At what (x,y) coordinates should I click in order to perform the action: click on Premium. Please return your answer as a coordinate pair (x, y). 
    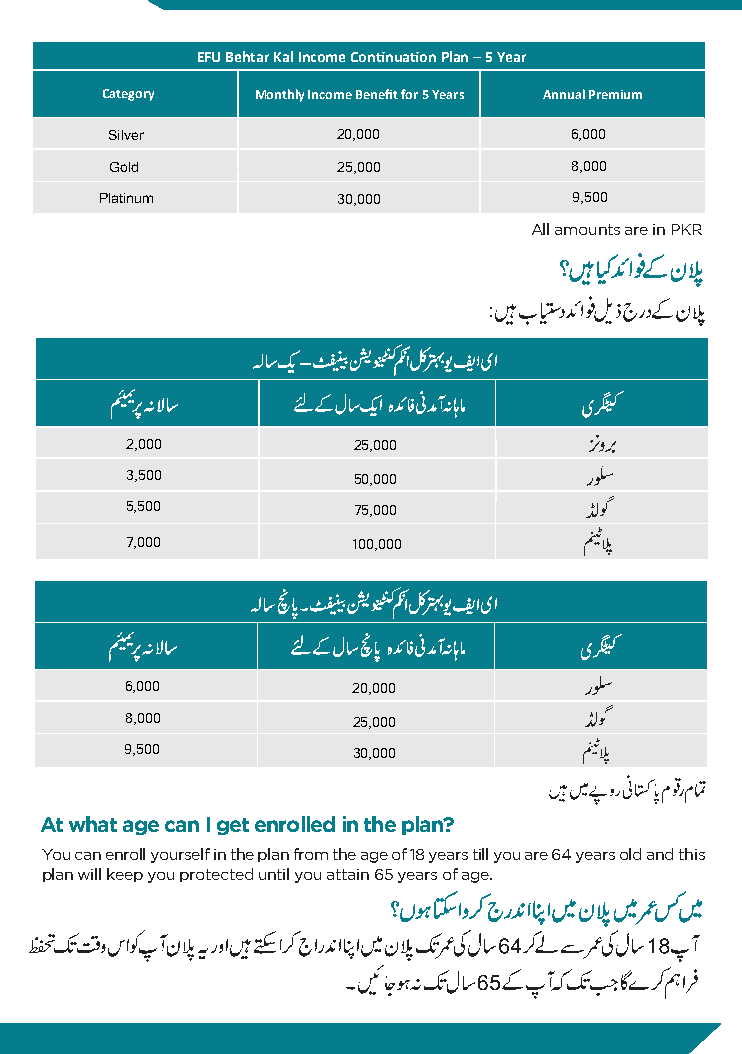
    Looking at the image, I should click on (615, 94).
